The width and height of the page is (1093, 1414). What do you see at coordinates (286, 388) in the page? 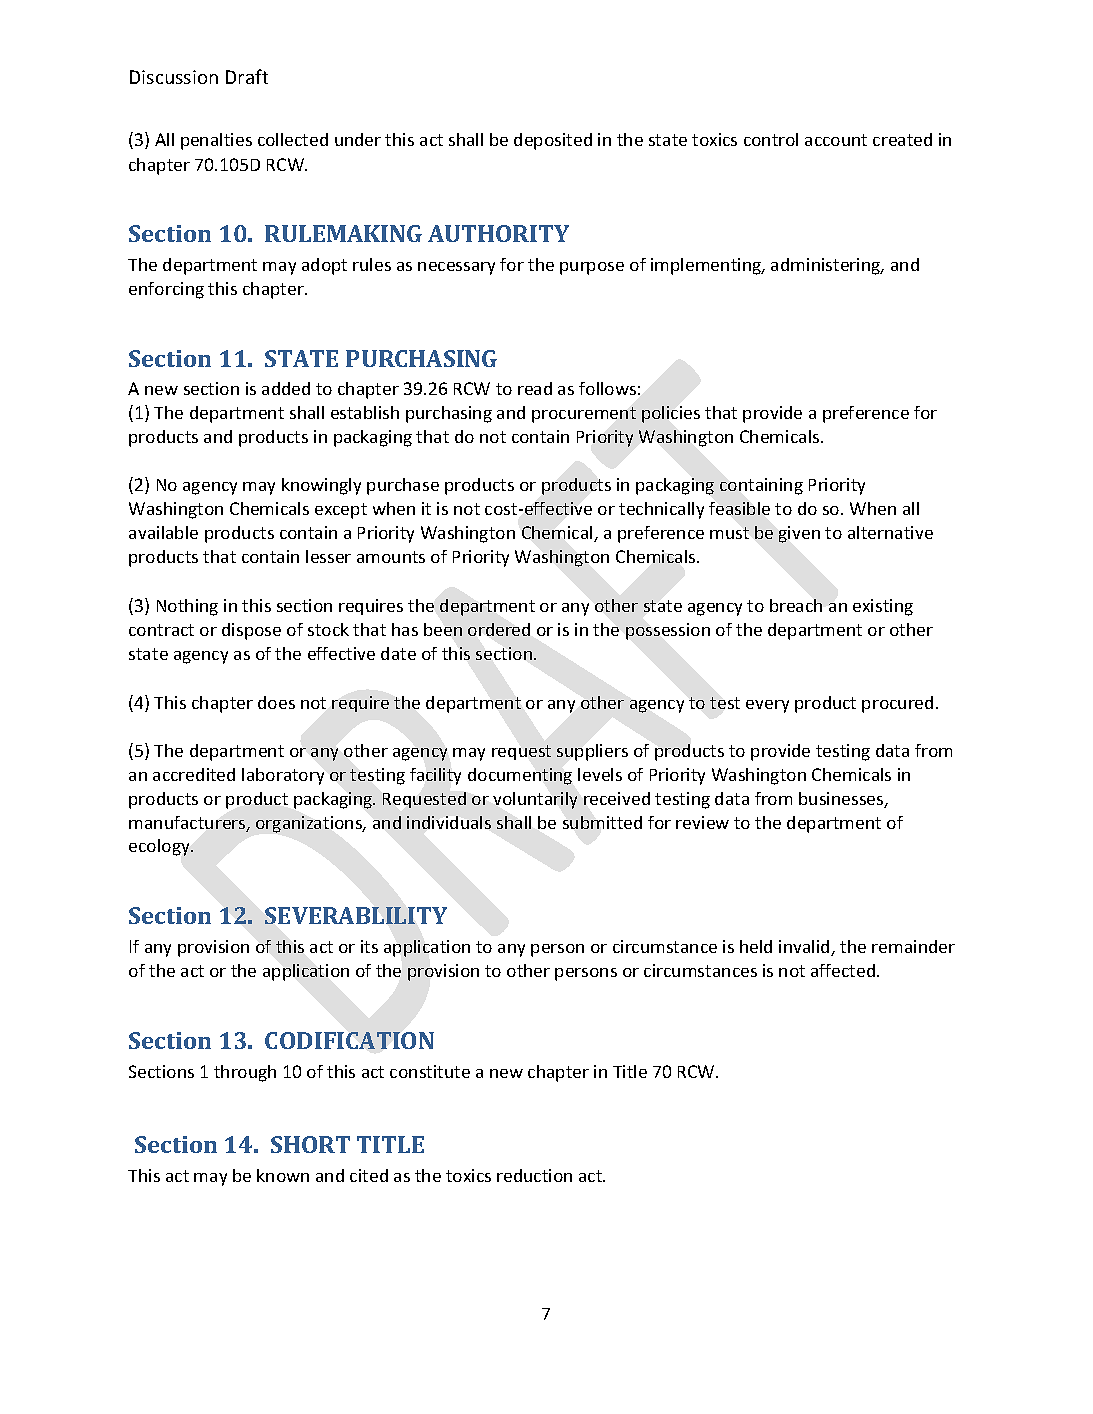
I see `added` at bounding box center [286, 388].
